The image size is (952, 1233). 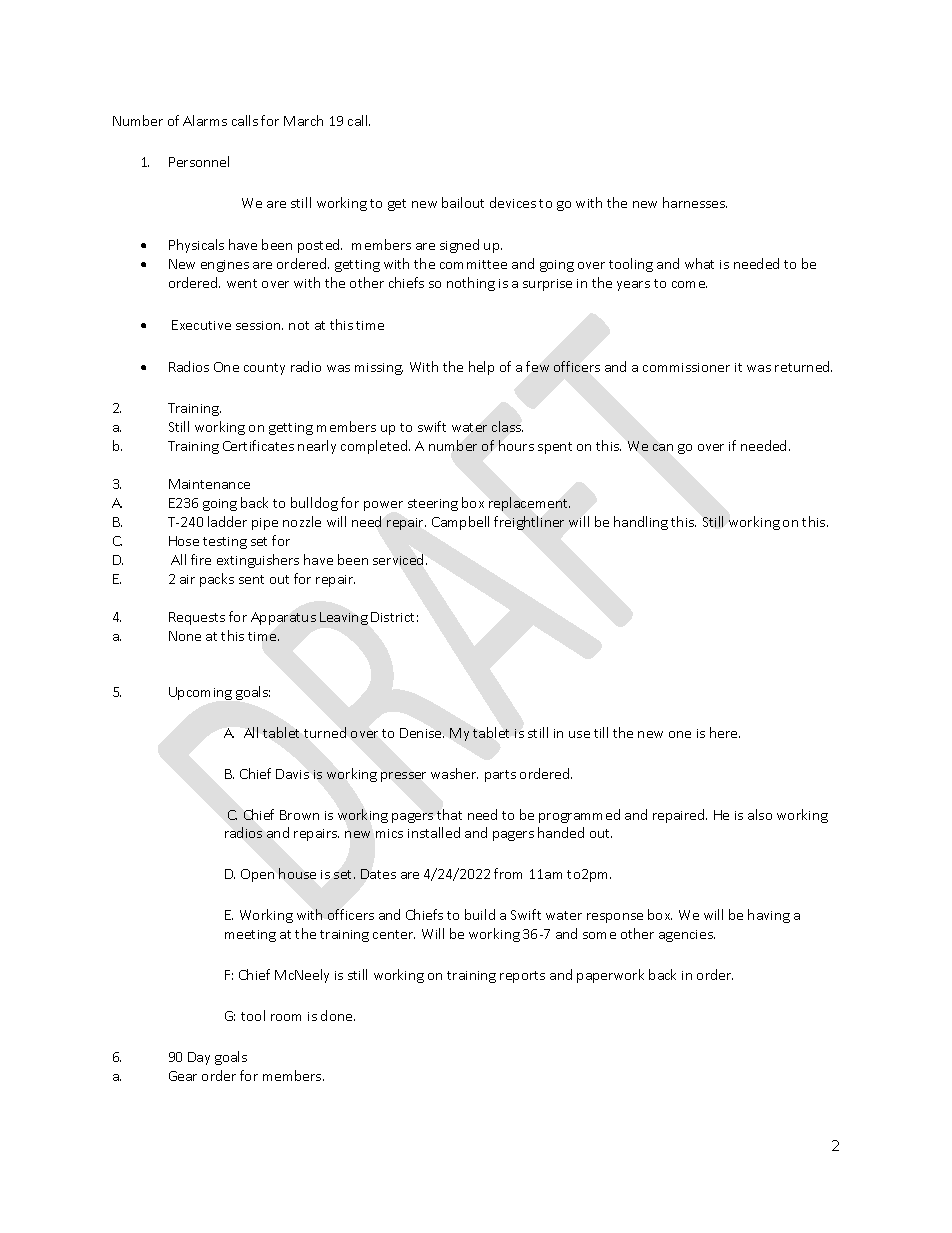 What do you see at coordinates (200, 693) in the image?
I see `Upcoming` at bounding box center [200, 693].
